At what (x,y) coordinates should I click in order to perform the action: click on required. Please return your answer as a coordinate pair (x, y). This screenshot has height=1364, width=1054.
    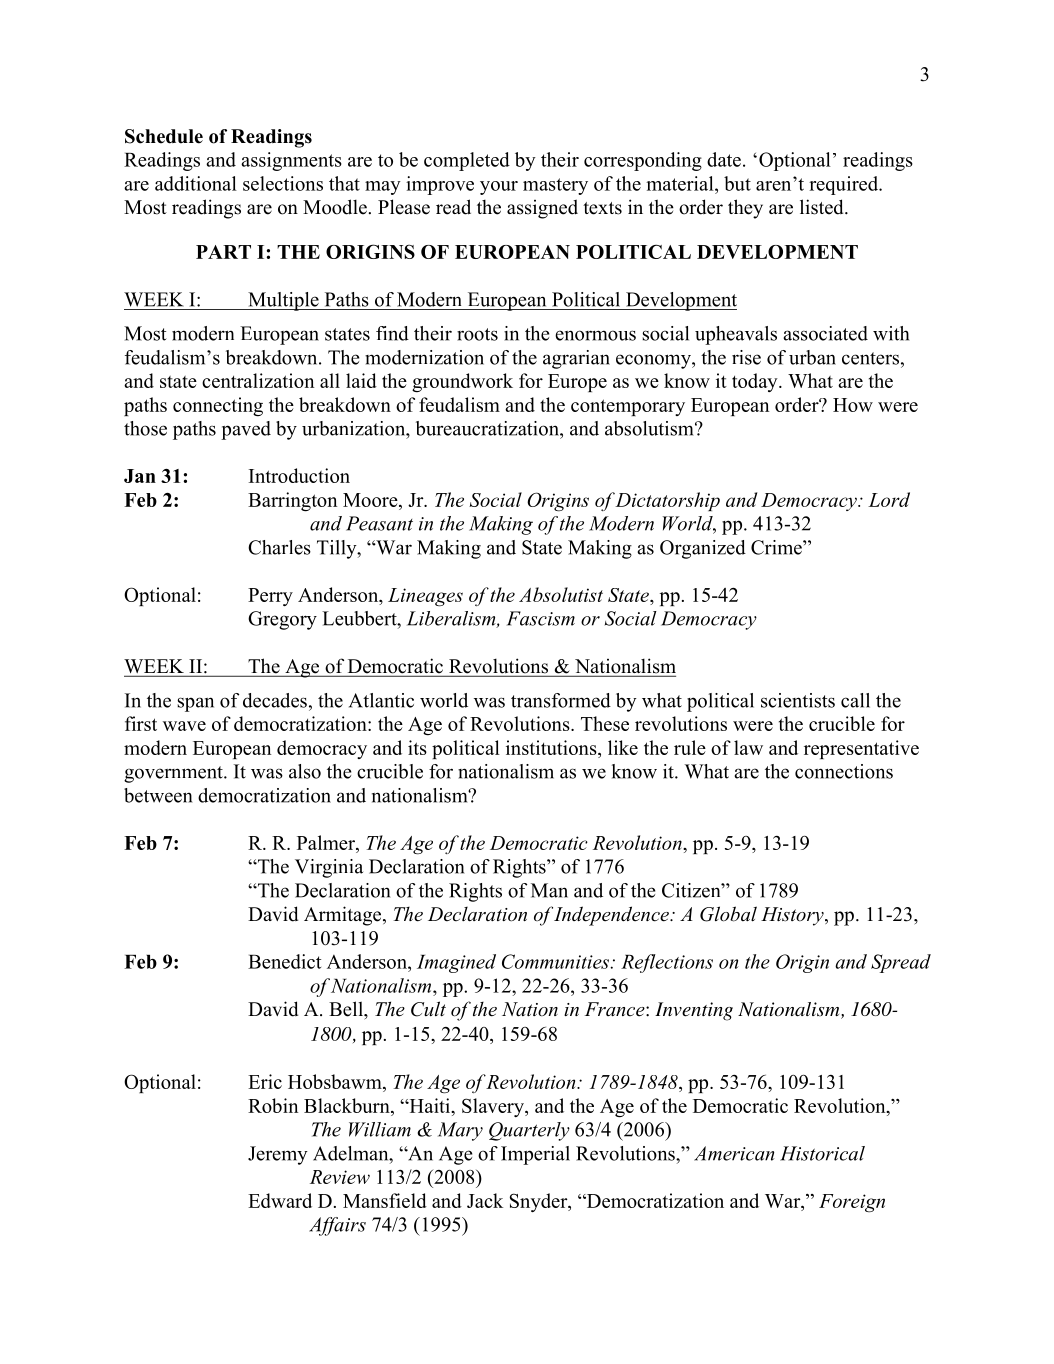
    Looking at the image, I should click on (845, 185).
